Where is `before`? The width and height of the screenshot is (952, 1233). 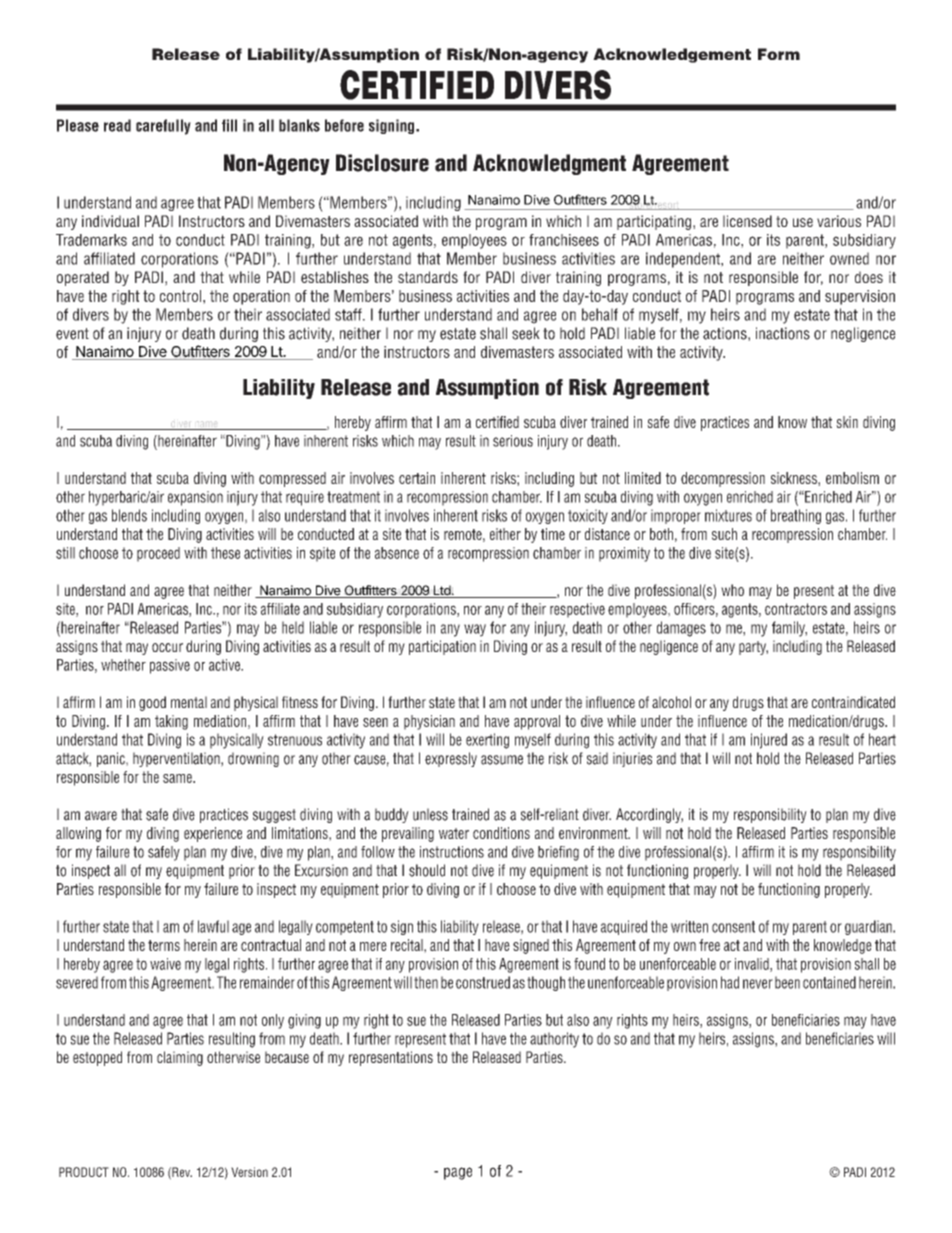
before is located at coordinates (344, 125).
